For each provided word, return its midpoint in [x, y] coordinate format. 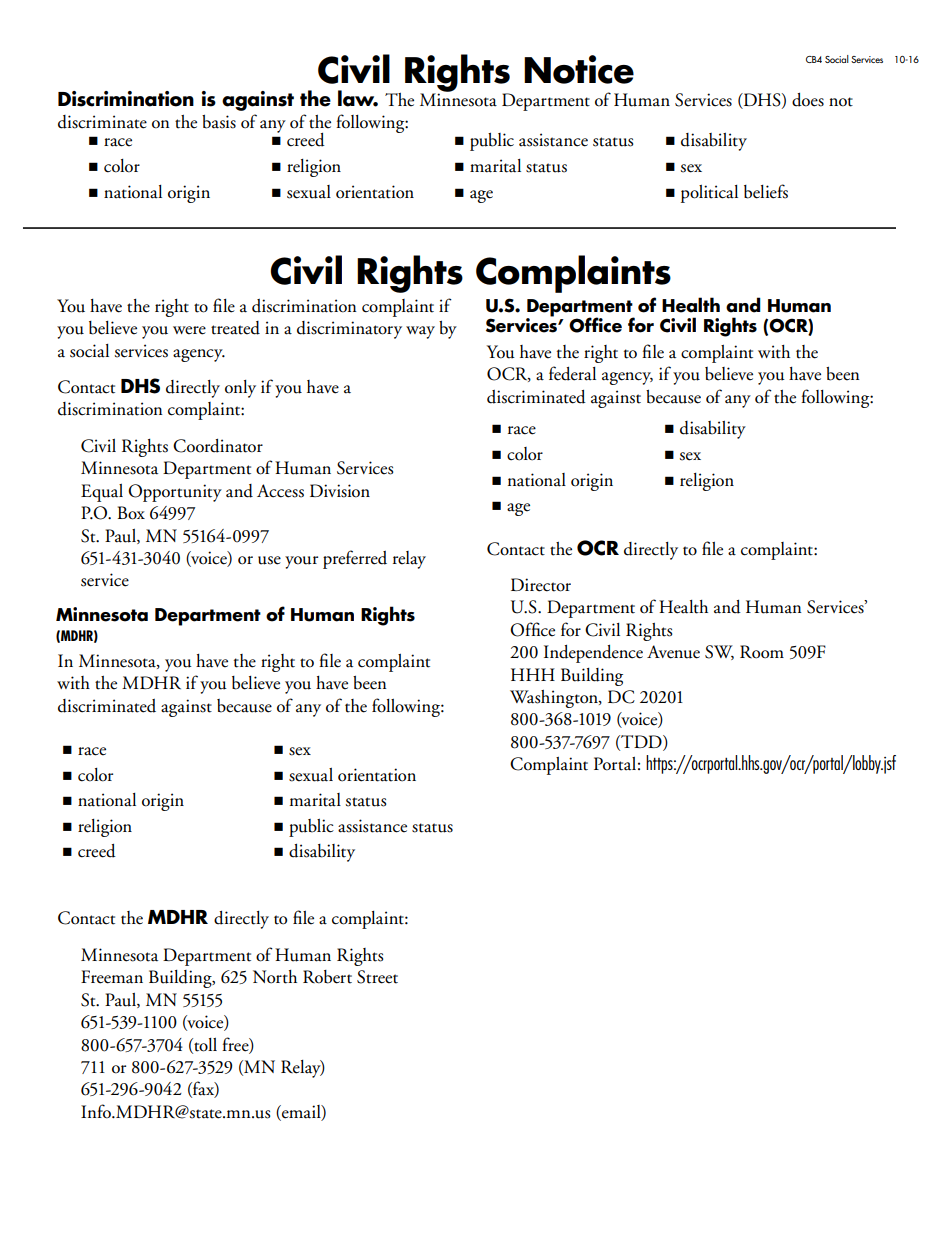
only [240, 389]
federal [572, 373]
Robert [327, 977]
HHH [533, 674]
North [275, 977]
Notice [579, 69]
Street [377, 977]
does [808, 100]
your [301, 562]
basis [219, 122]
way [420, 332]
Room [762, 652]
